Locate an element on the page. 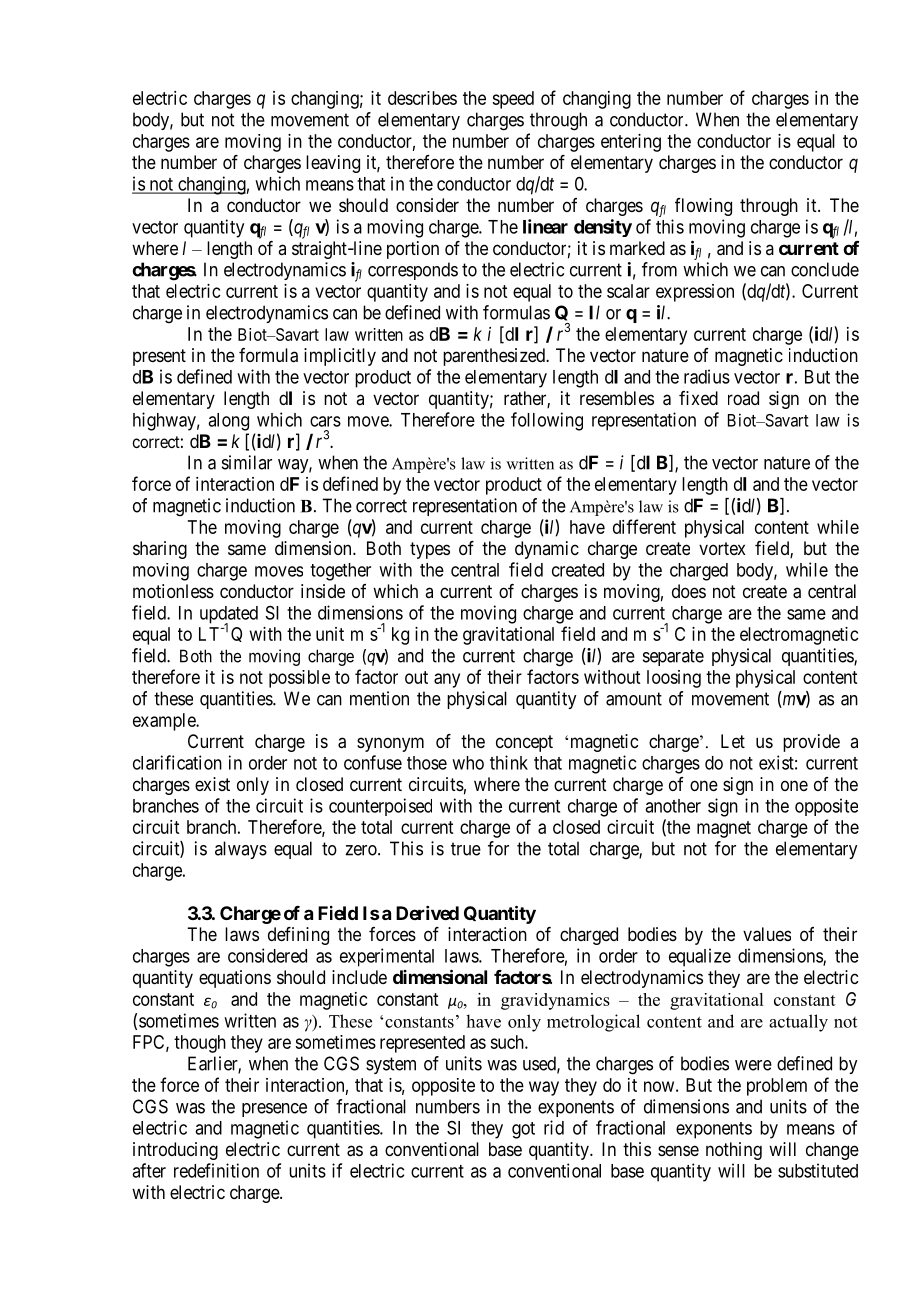 This document has height=1308, width=924. similar is located at coordinates (247, 462).
